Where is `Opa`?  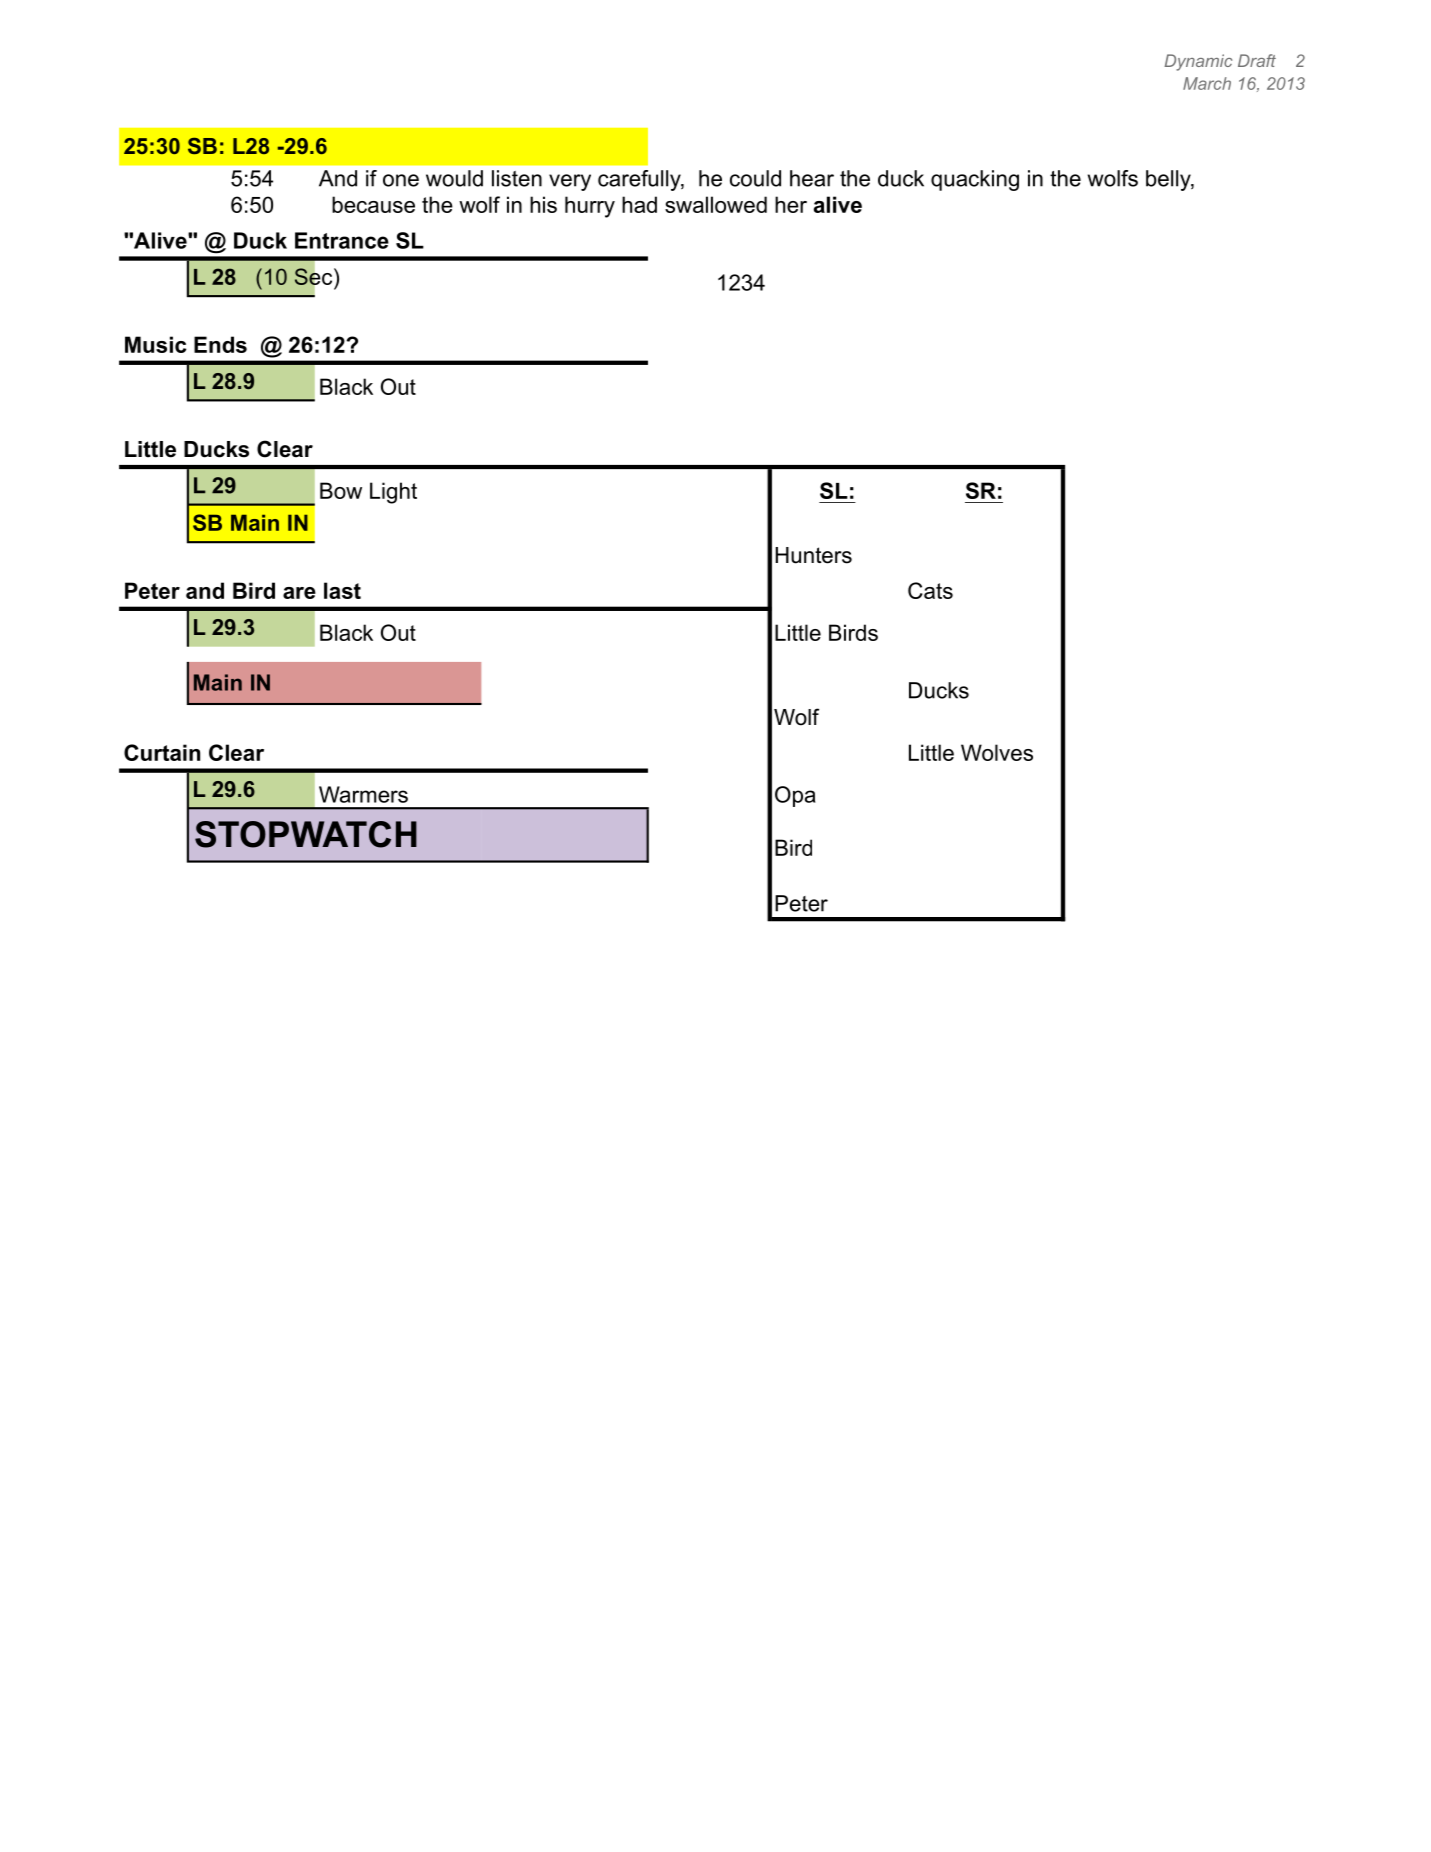
Opa is located at coordinates (795, 796).
